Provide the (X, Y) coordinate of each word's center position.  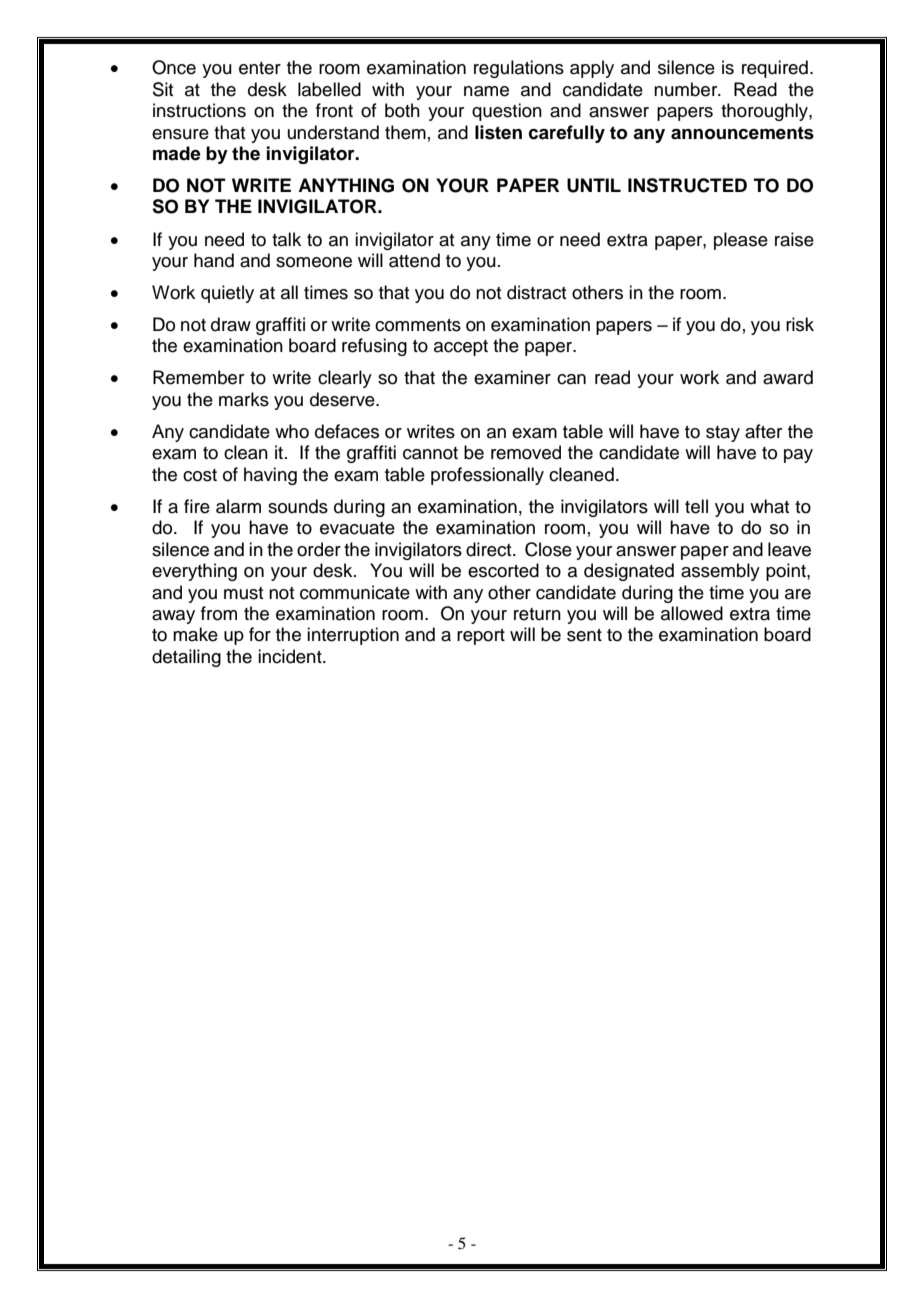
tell (696, 506)
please (741, 241)
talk (286, 239)
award (788, 377)
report (481, 637)
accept (461, 348)
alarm (238, 506)
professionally (487, 476)
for (260, 634)
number (687, 89)
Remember (198, 377)
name (486, 91)
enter (260, 68)
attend (414, 260)
